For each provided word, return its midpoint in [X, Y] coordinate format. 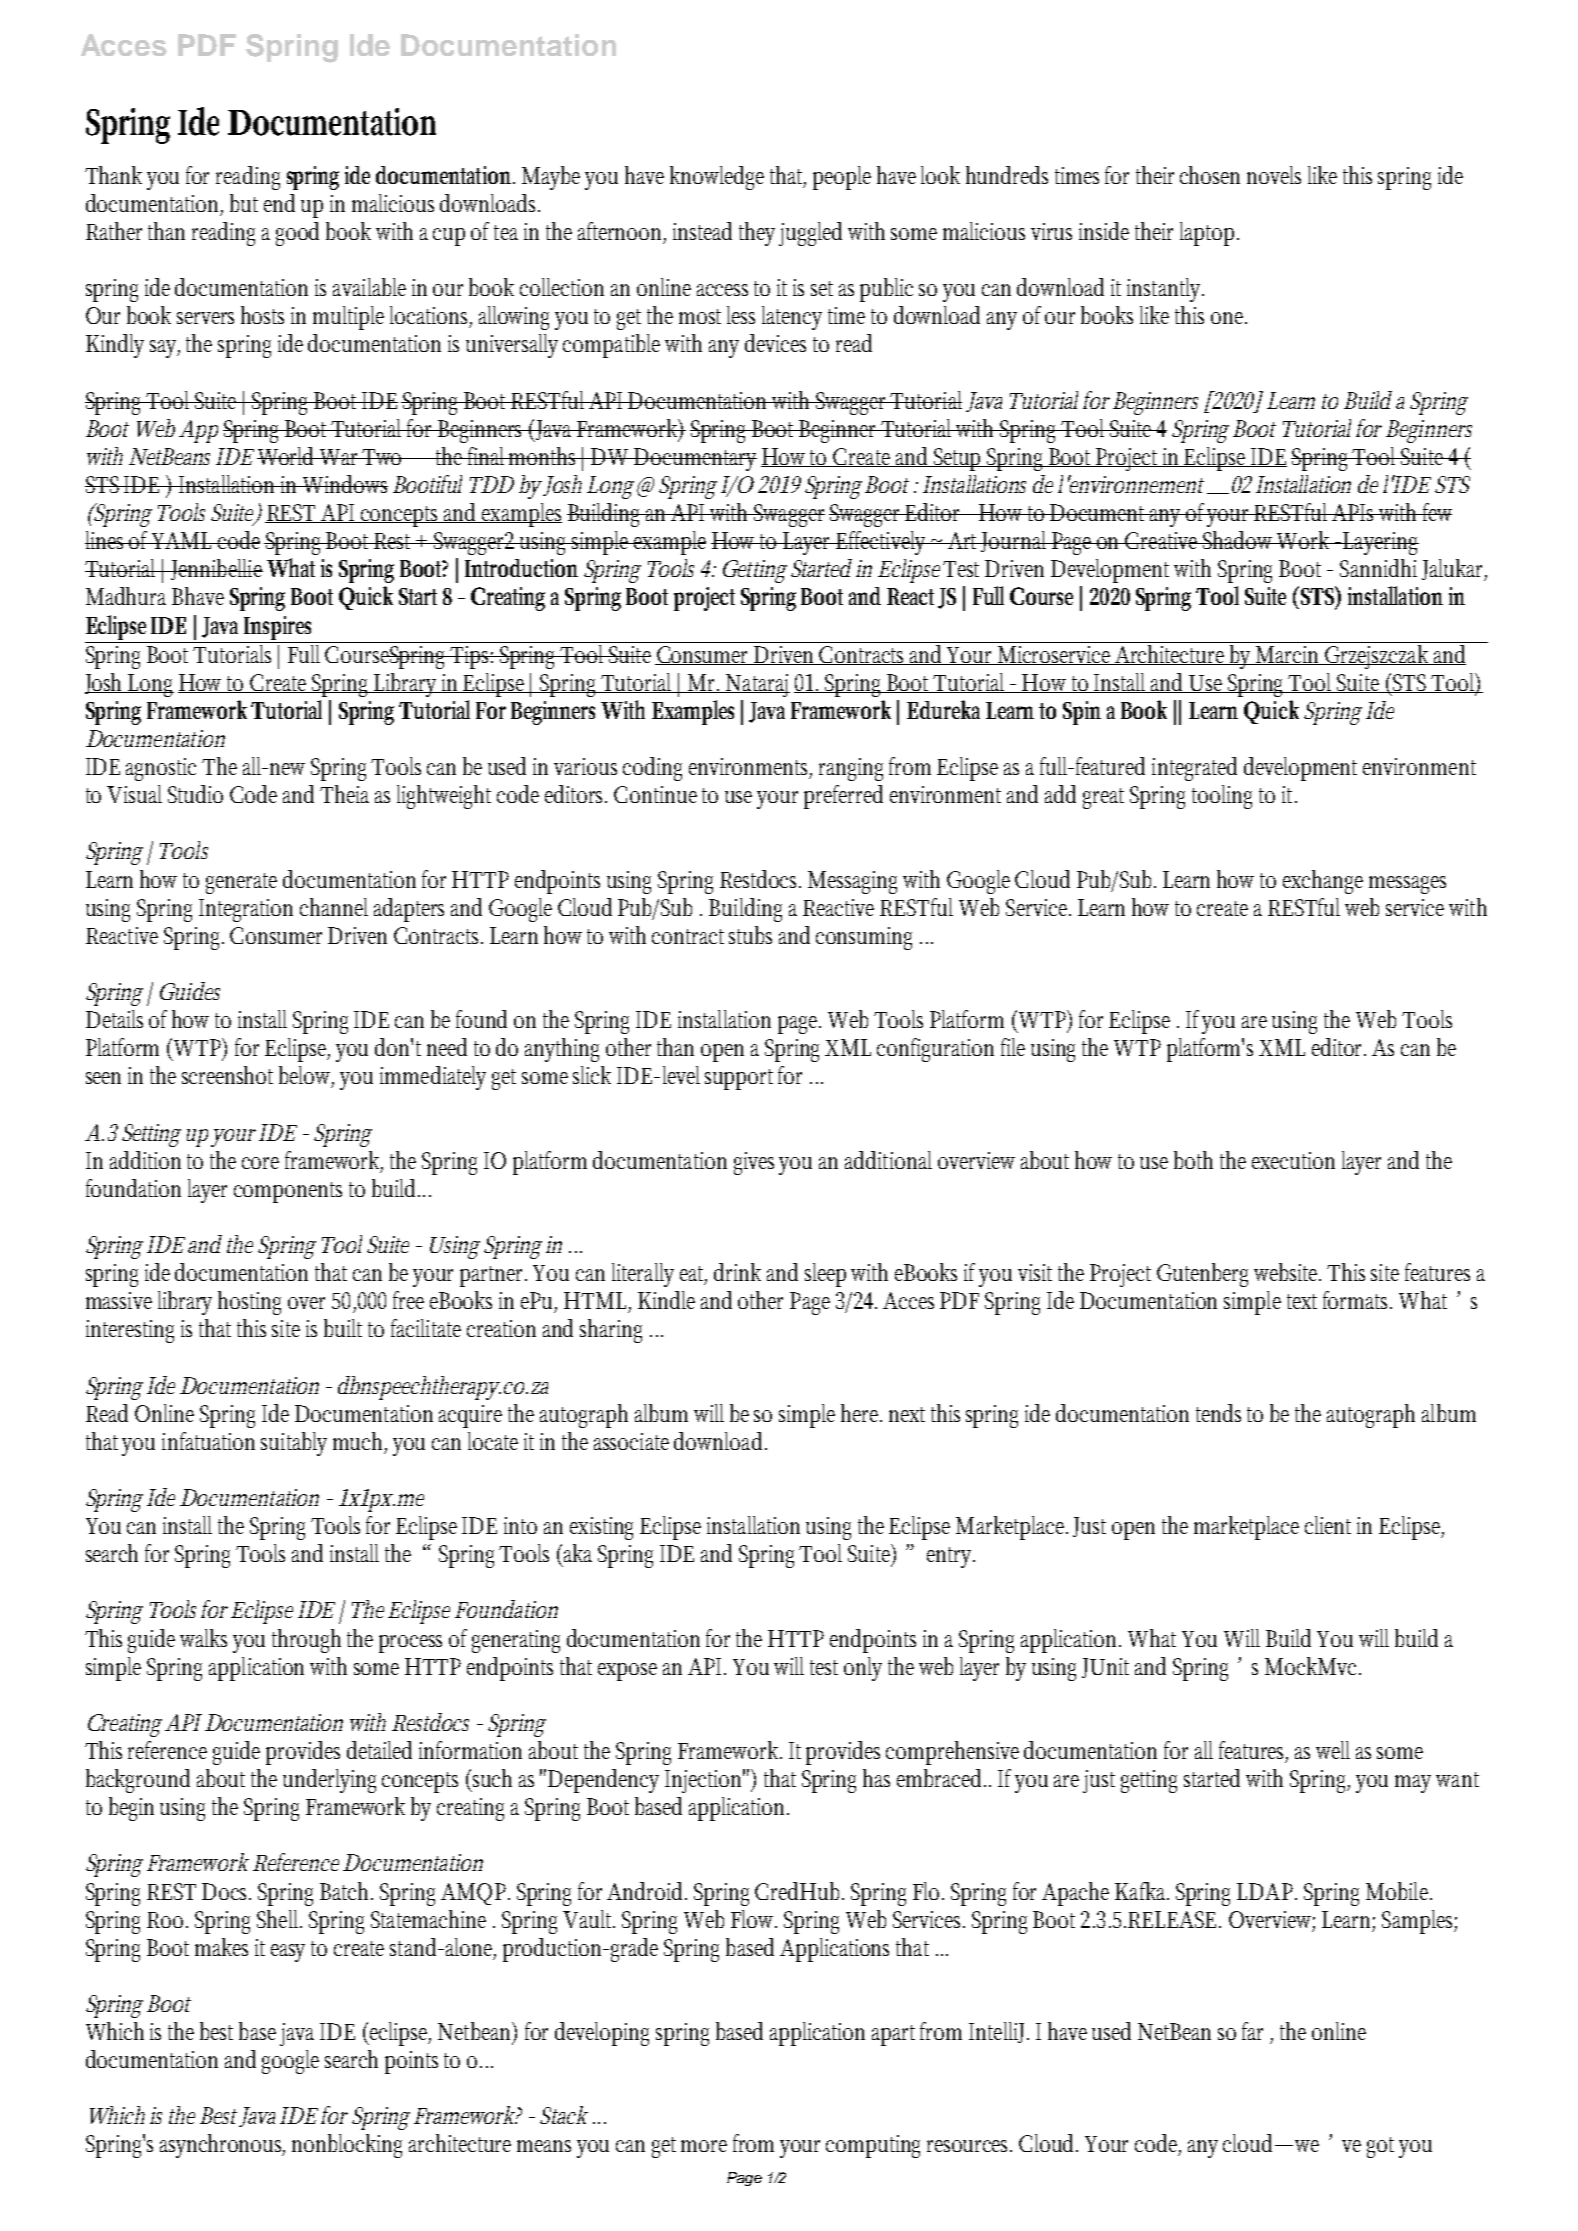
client [1328, 1525]
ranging [851, 769]
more [704, 2146]
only [863, 1669]
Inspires [277, 628]
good [297, 234]
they [757, 234]
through [306, 1641]
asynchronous [222, 2146]
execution [1293, 1160]
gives [754, 1163]
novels [1274, 175]
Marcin [1289, 655]
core [260, 1163]
